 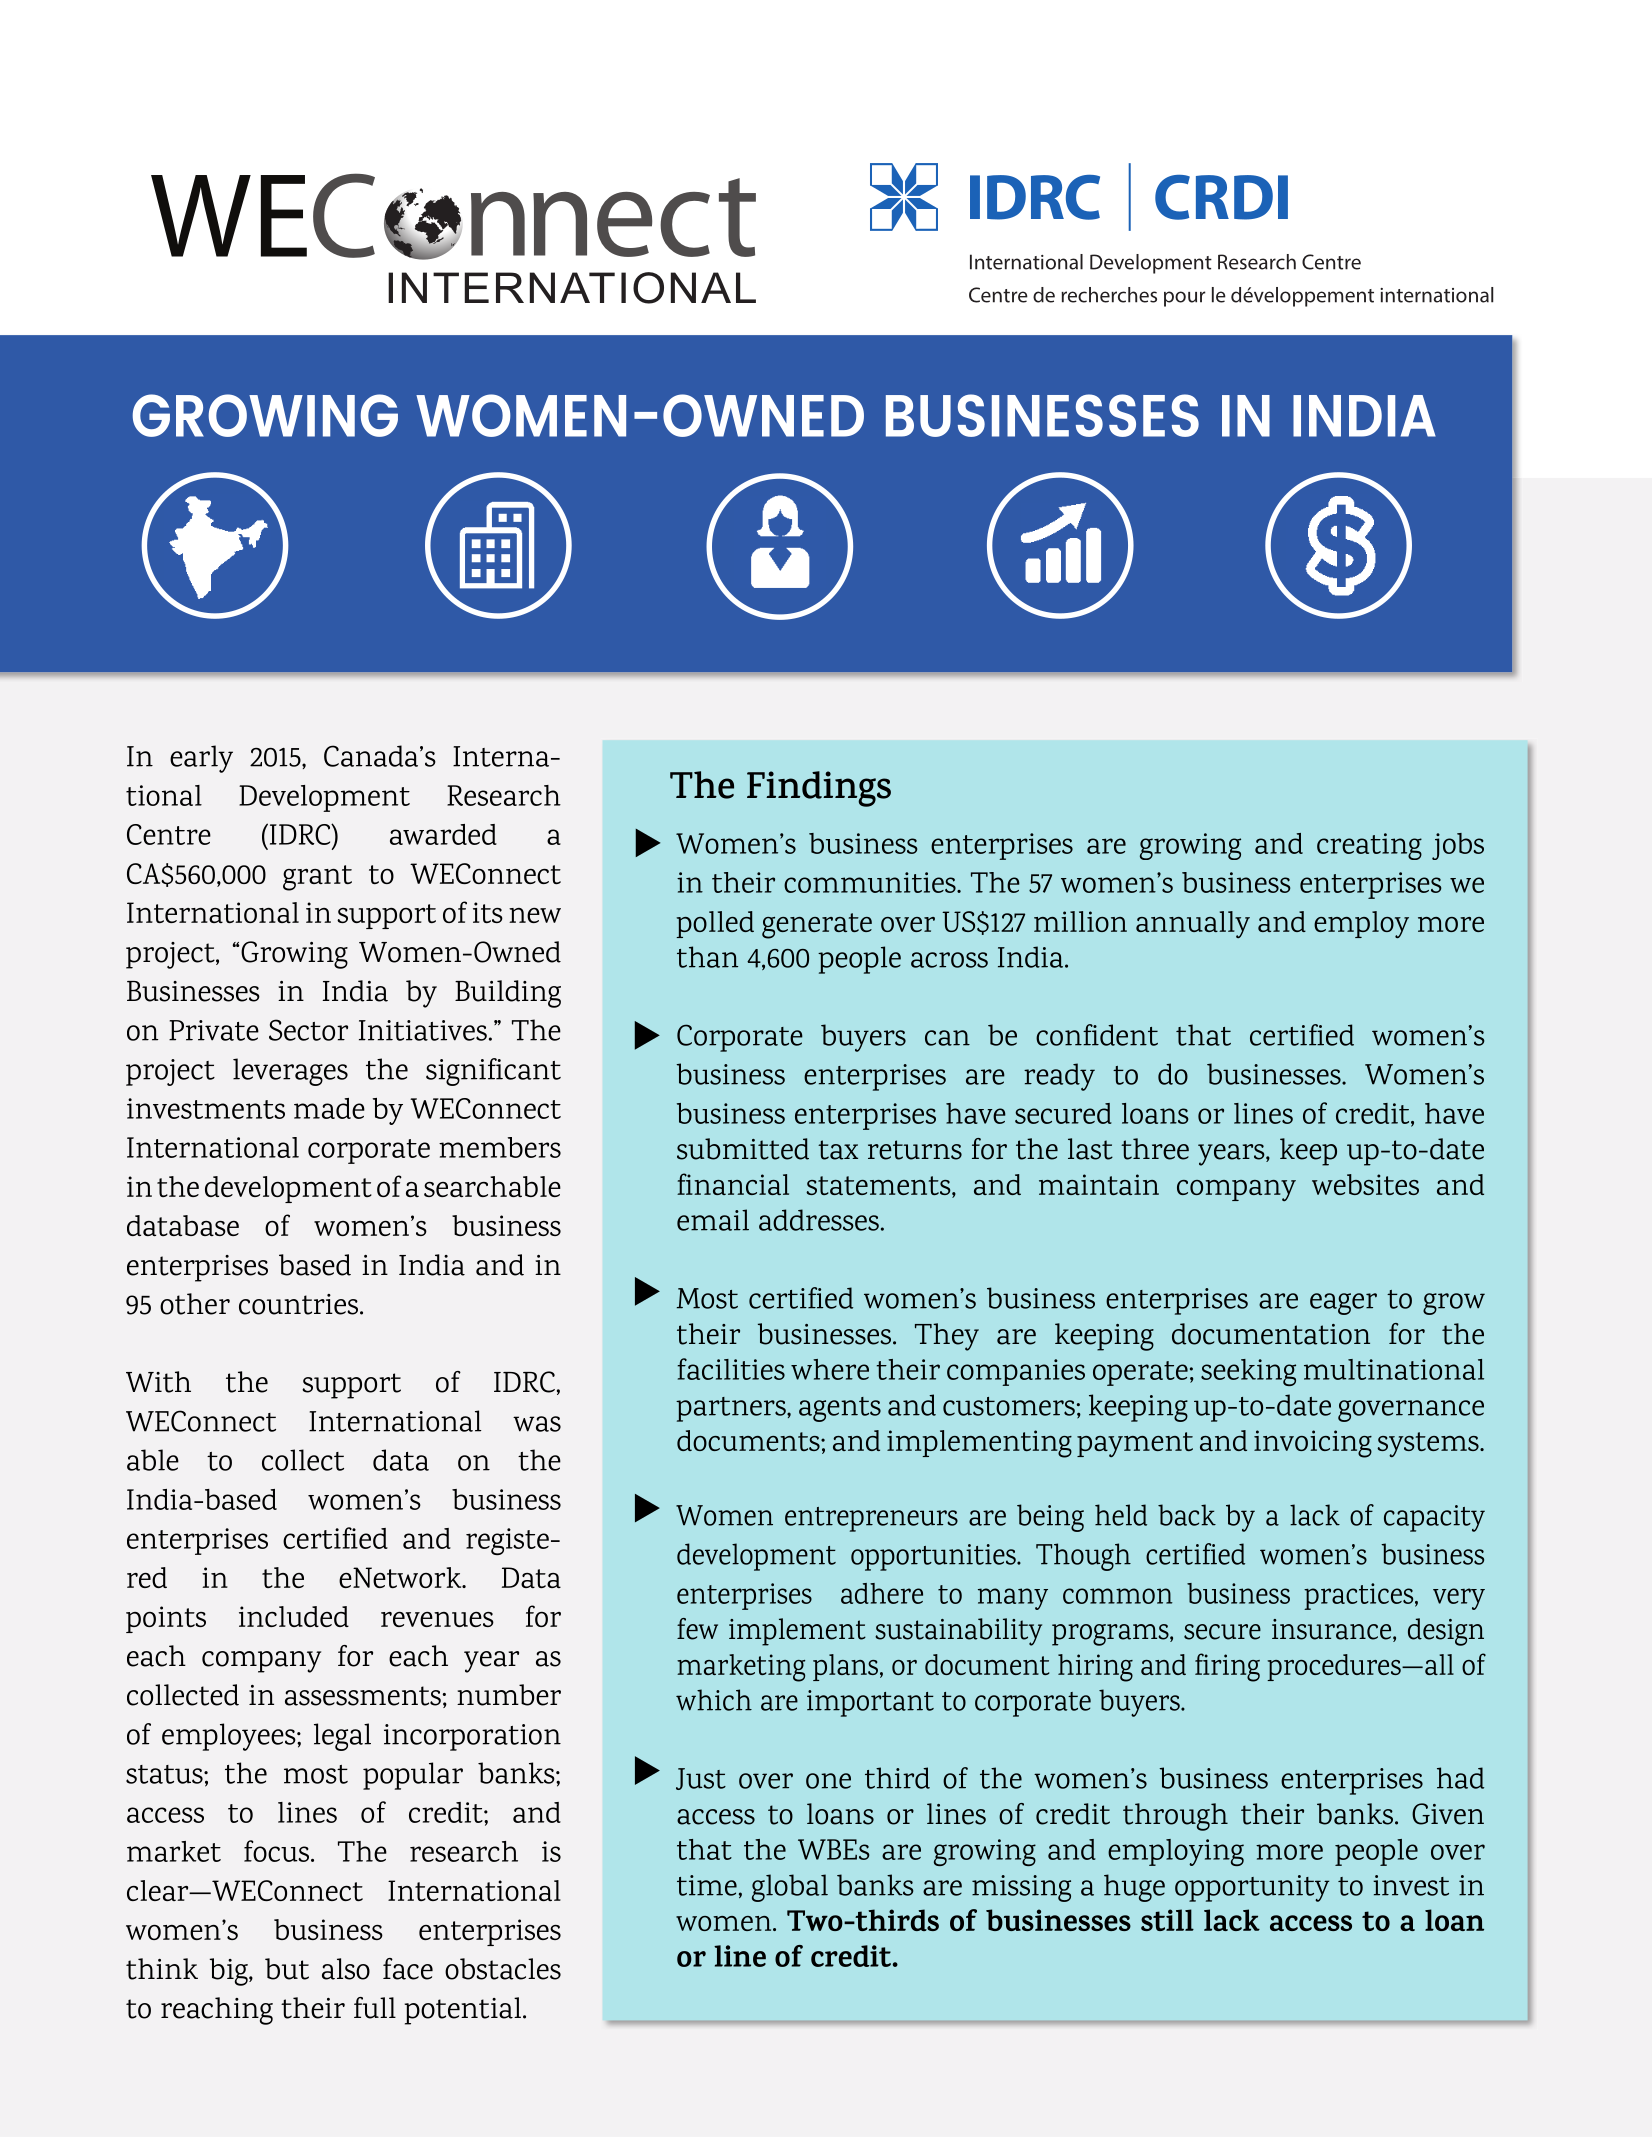 I want to click on annually, so click(x=1193, y=924).
